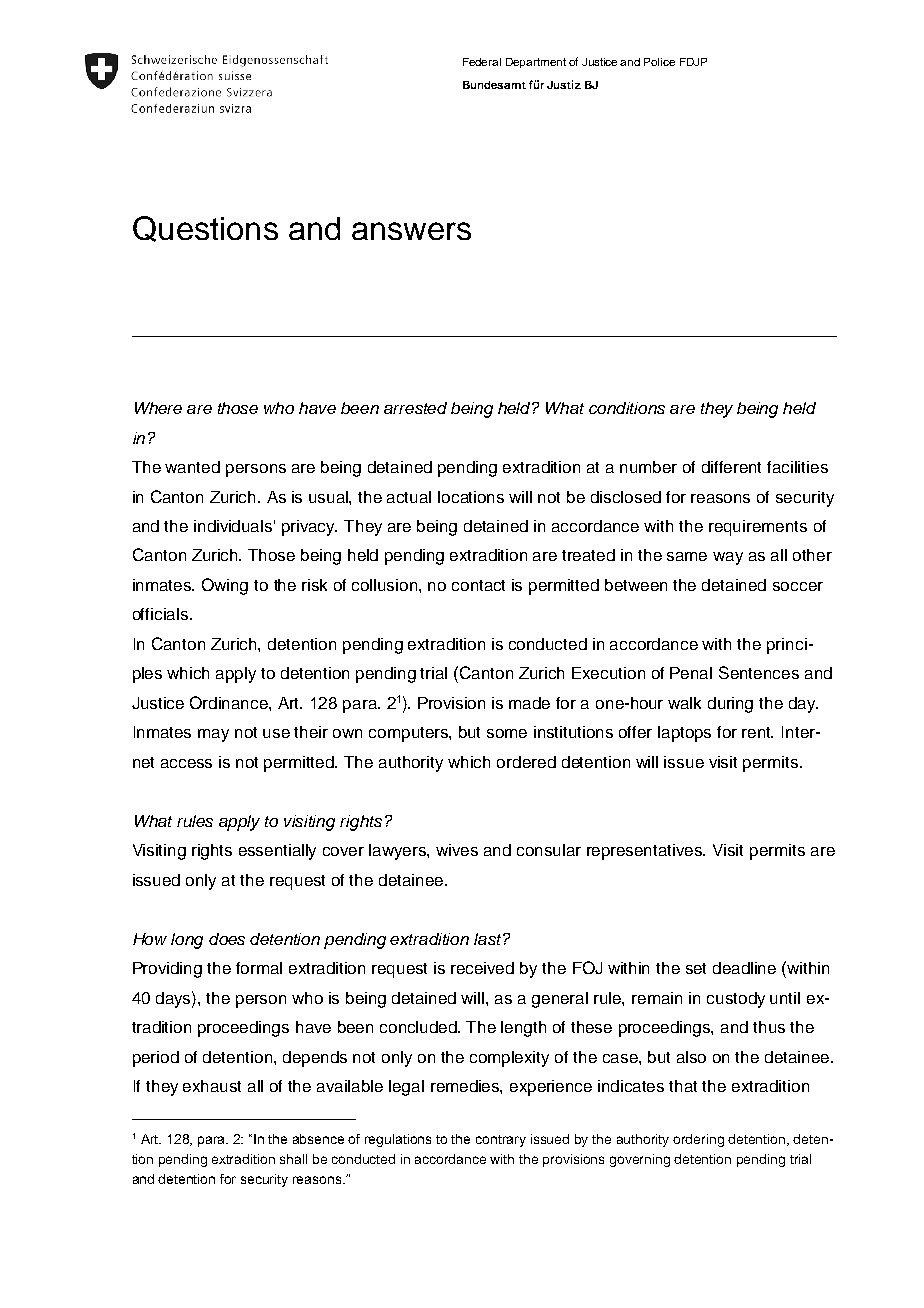 The image size is (924, 1308). Describe the element at coordinates (225, 586) in the page. I see `Owing` at that location.
